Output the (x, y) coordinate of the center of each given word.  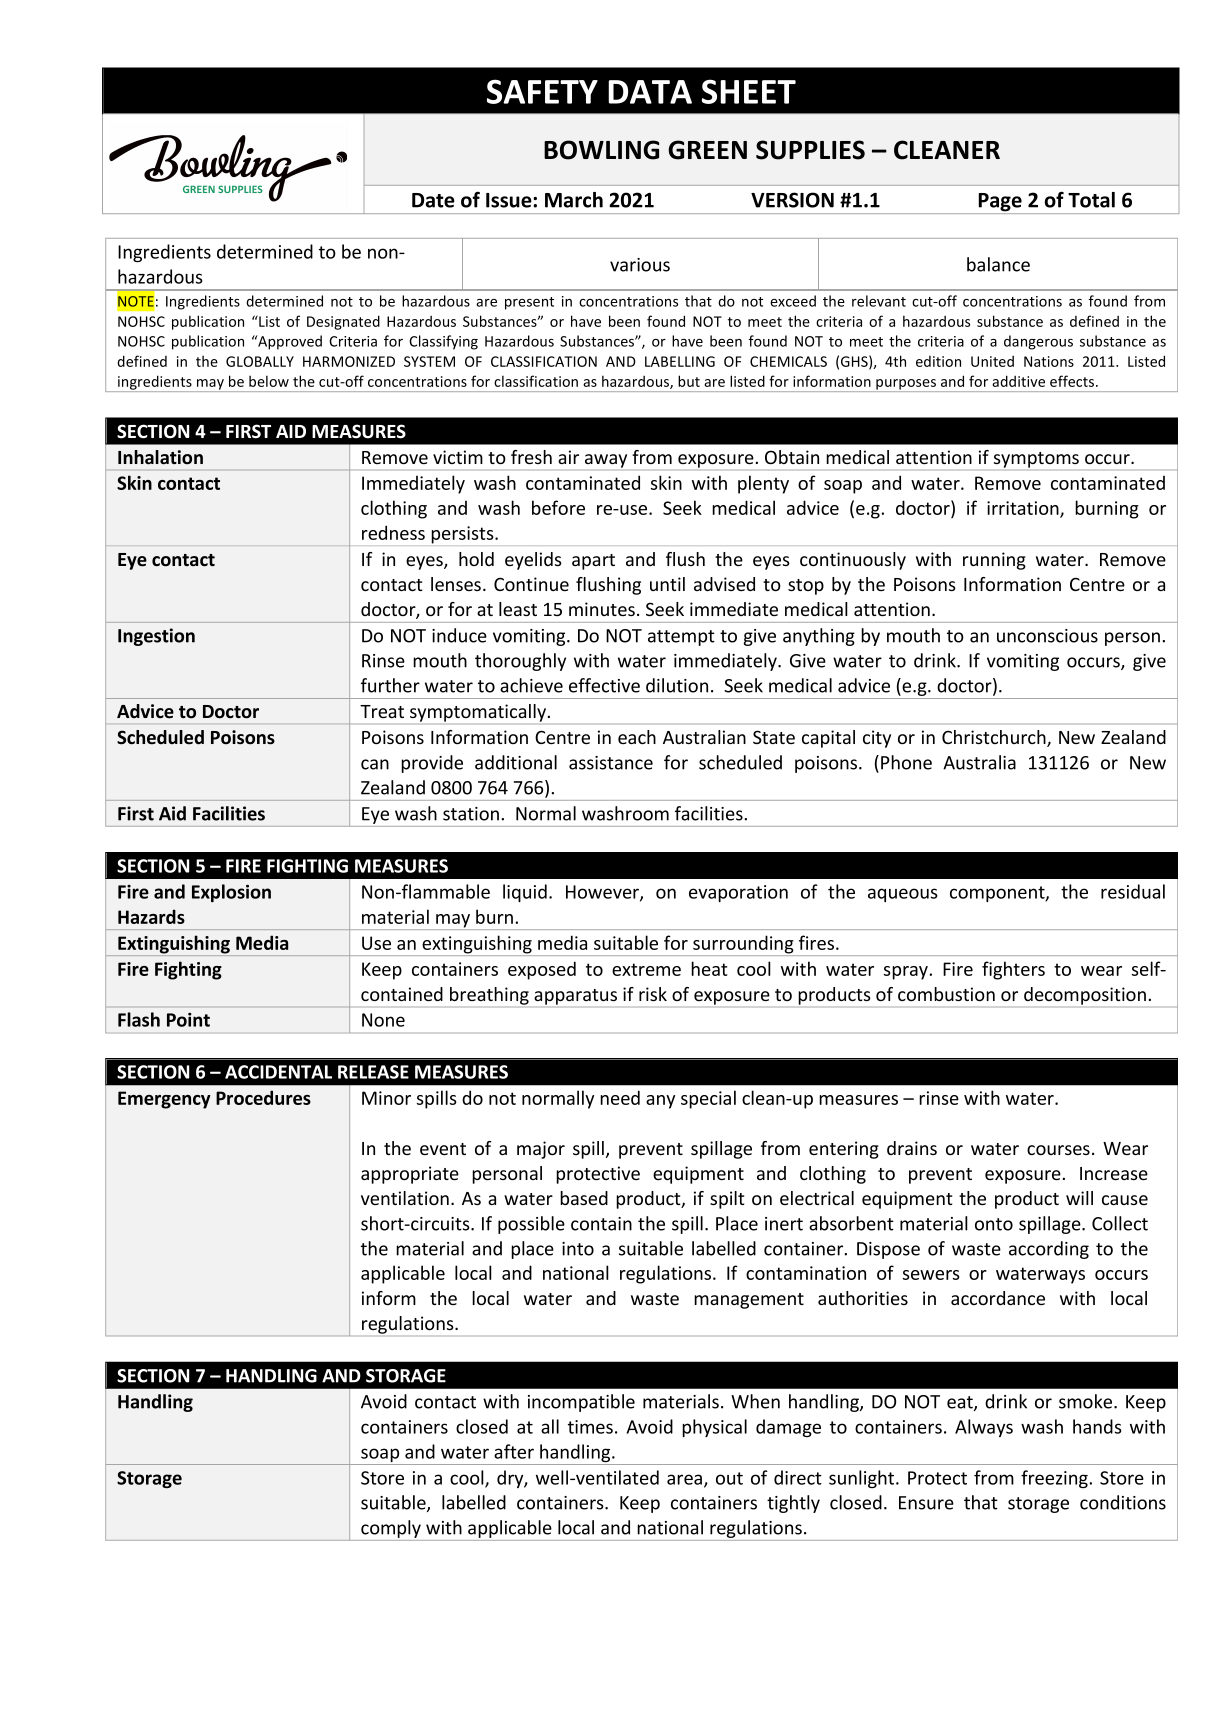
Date (433, 200)
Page (1000, 203)
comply (391, 1529)
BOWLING (601, 150)
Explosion (231, 893)
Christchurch (995, 738)
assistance (611, 763)
